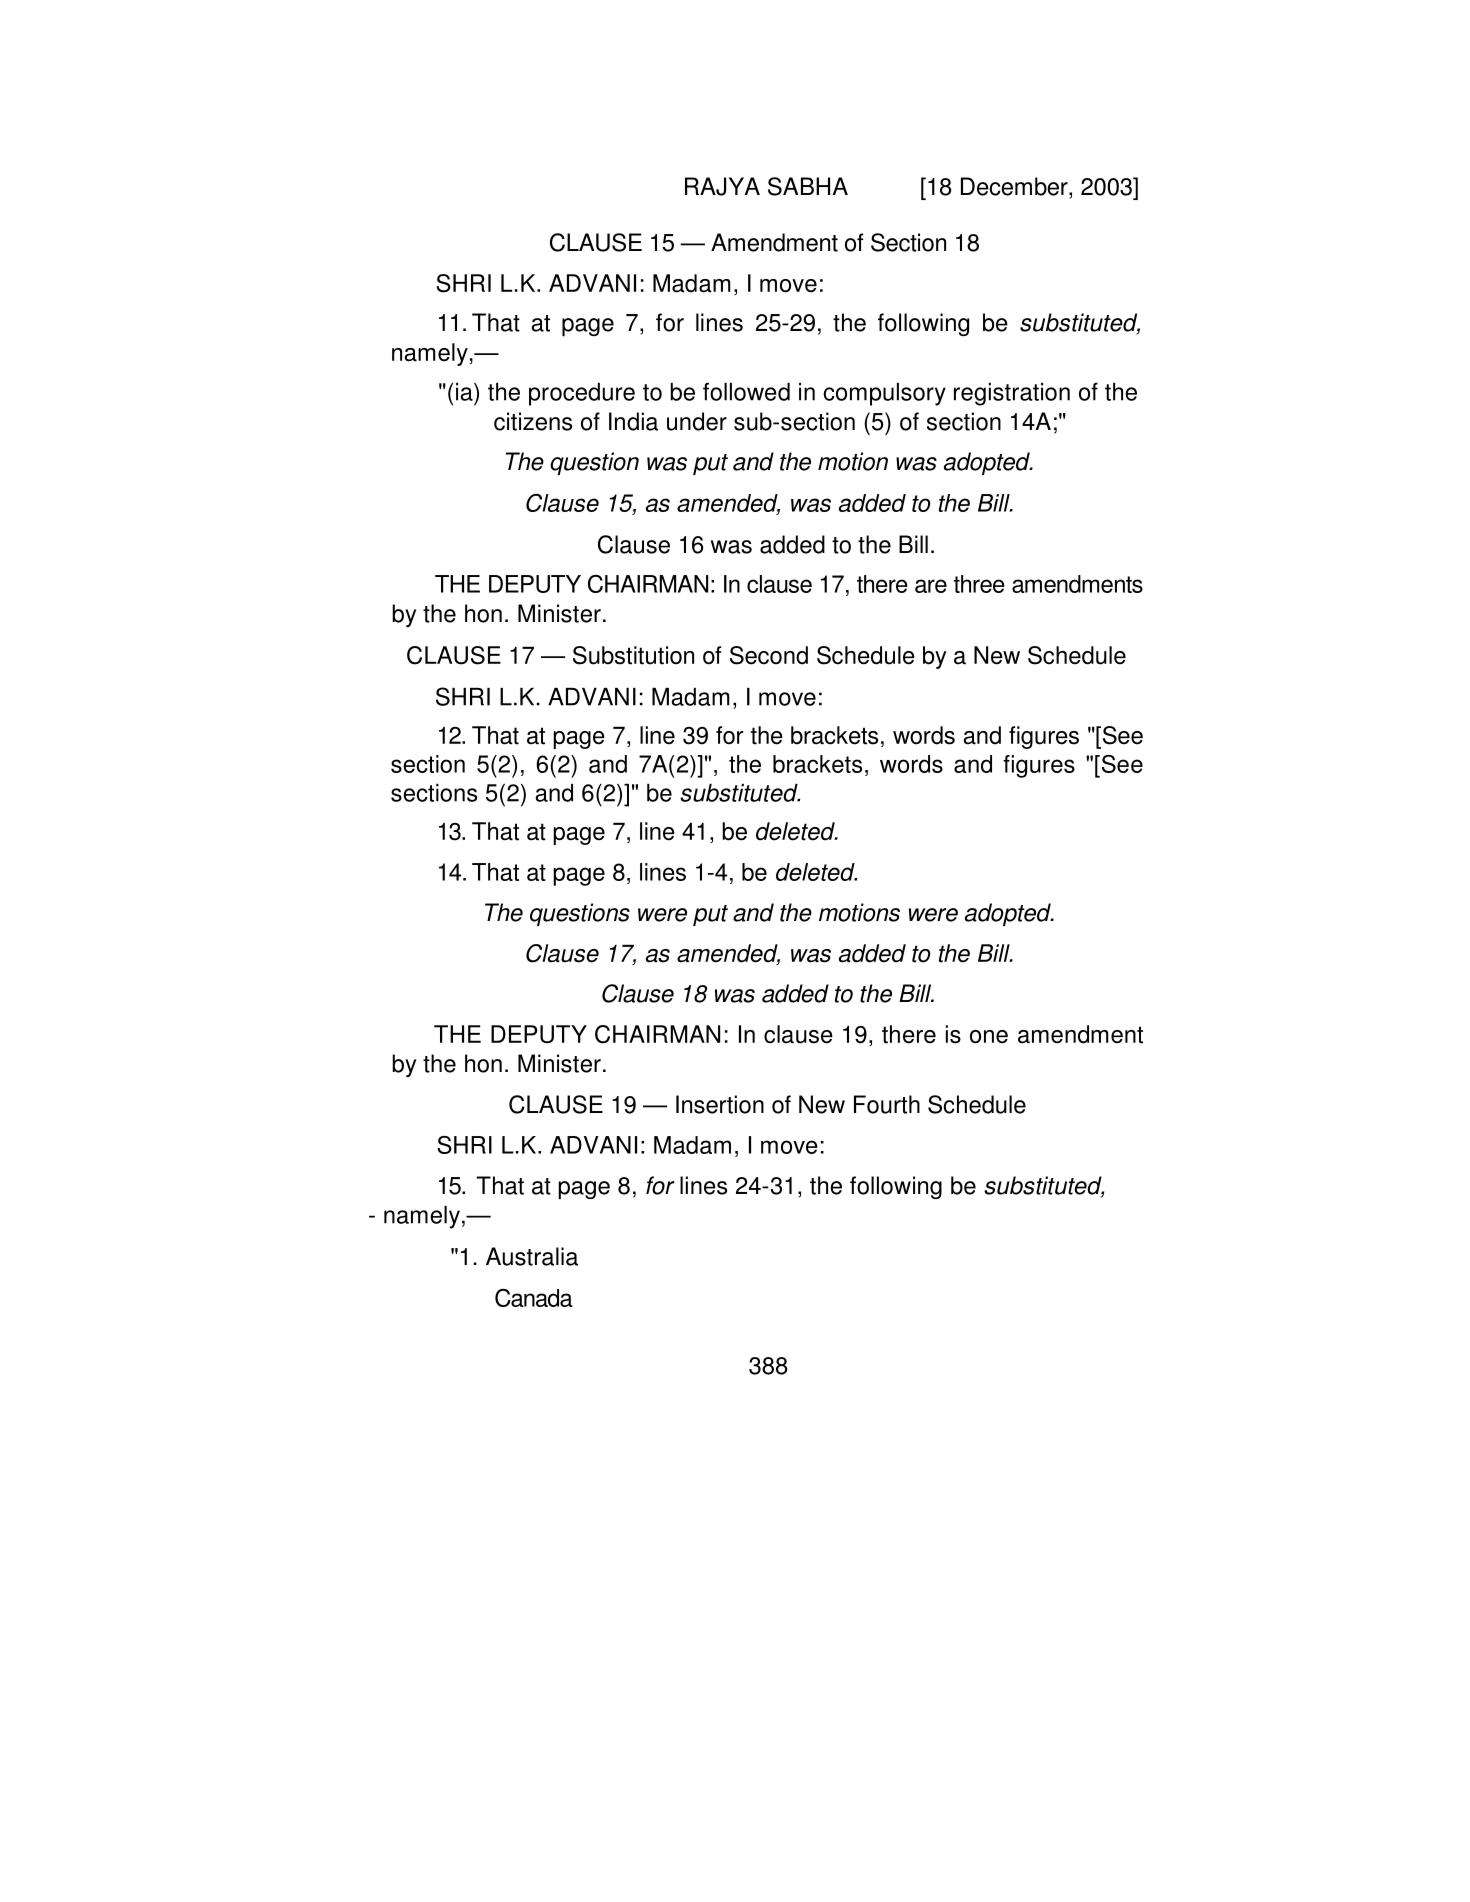 The width and height of the page is (1470, 1902). Describe the element at coordinates (532, 1256) in the page. I see `Australia` at that location.
